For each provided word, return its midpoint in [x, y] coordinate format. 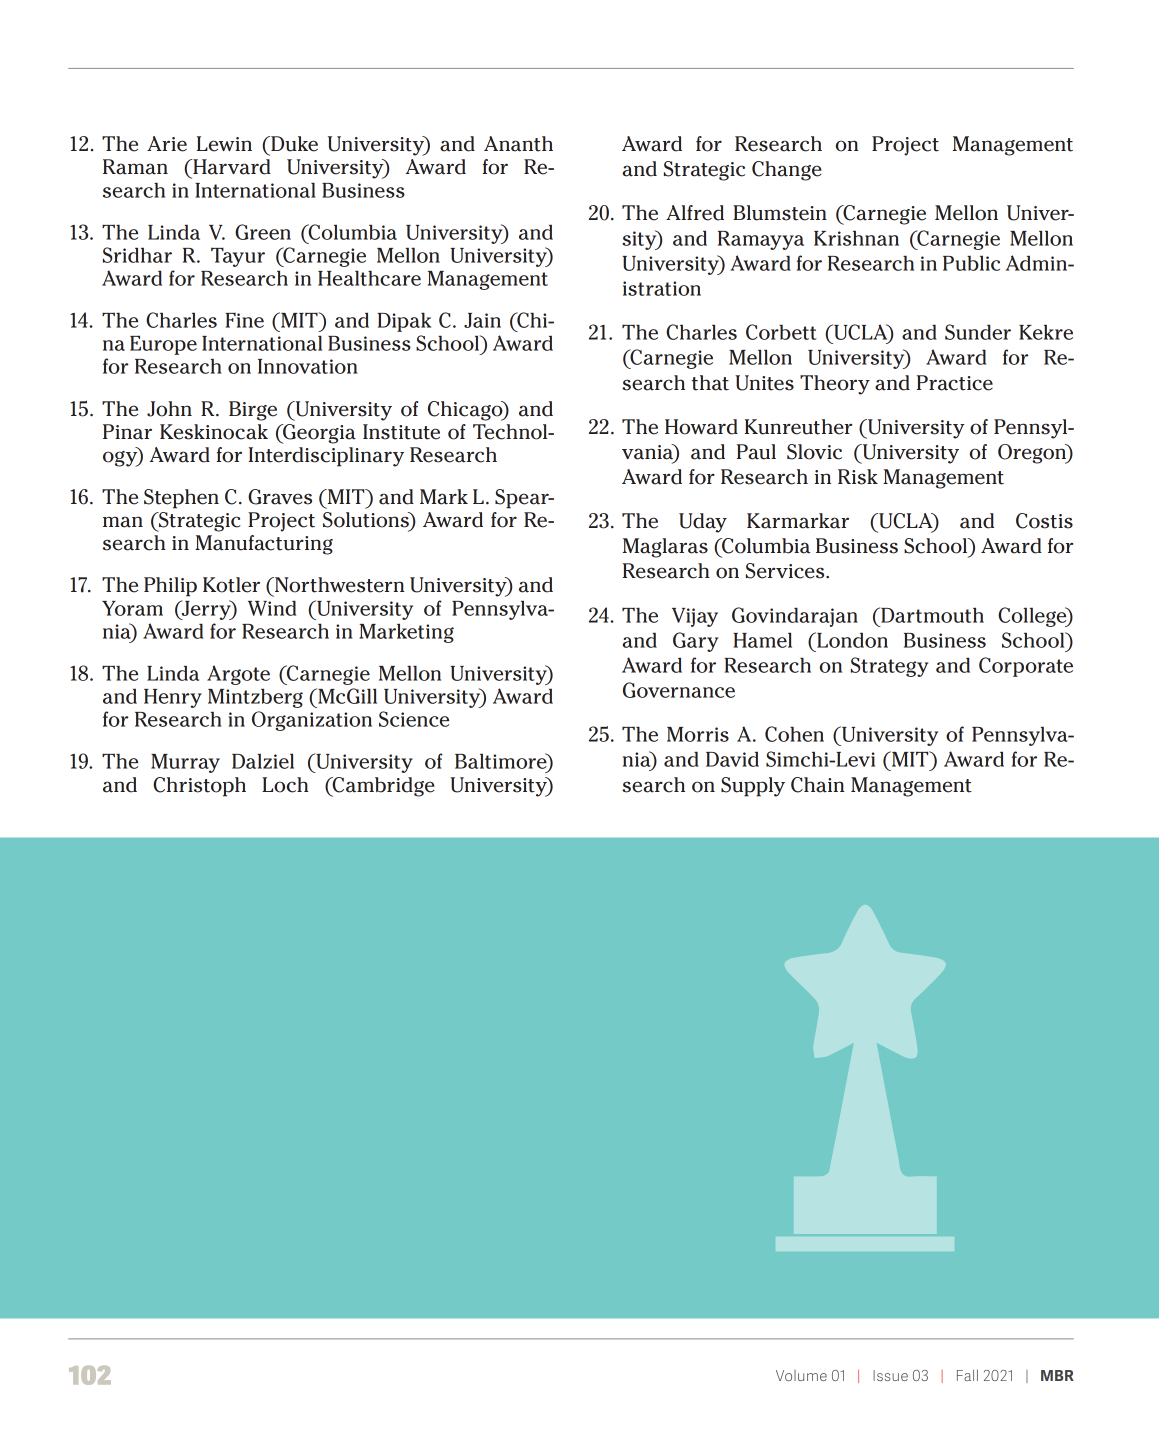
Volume [801, 1375]
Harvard [231, 167]
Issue [890, 1375]
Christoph [199, 787]
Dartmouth [931, 615]
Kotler [231, 585]
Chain [818, 785]
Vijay [695, 617]
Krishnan [856, 238]
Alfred [695, 213]
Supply [753, 787]
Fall [967, 1375]
